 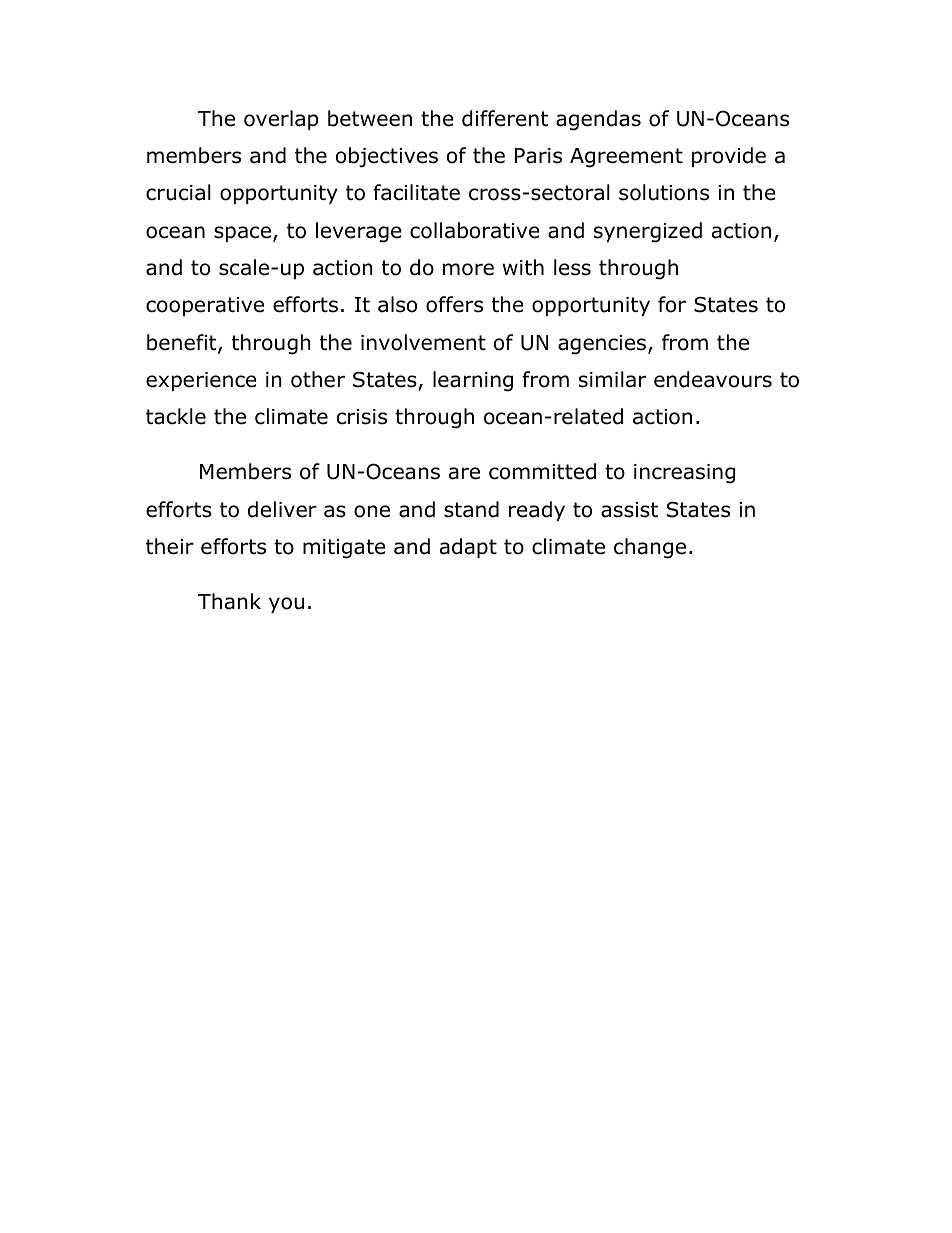 I want to click on Thank, so click(x=229, y=601).
